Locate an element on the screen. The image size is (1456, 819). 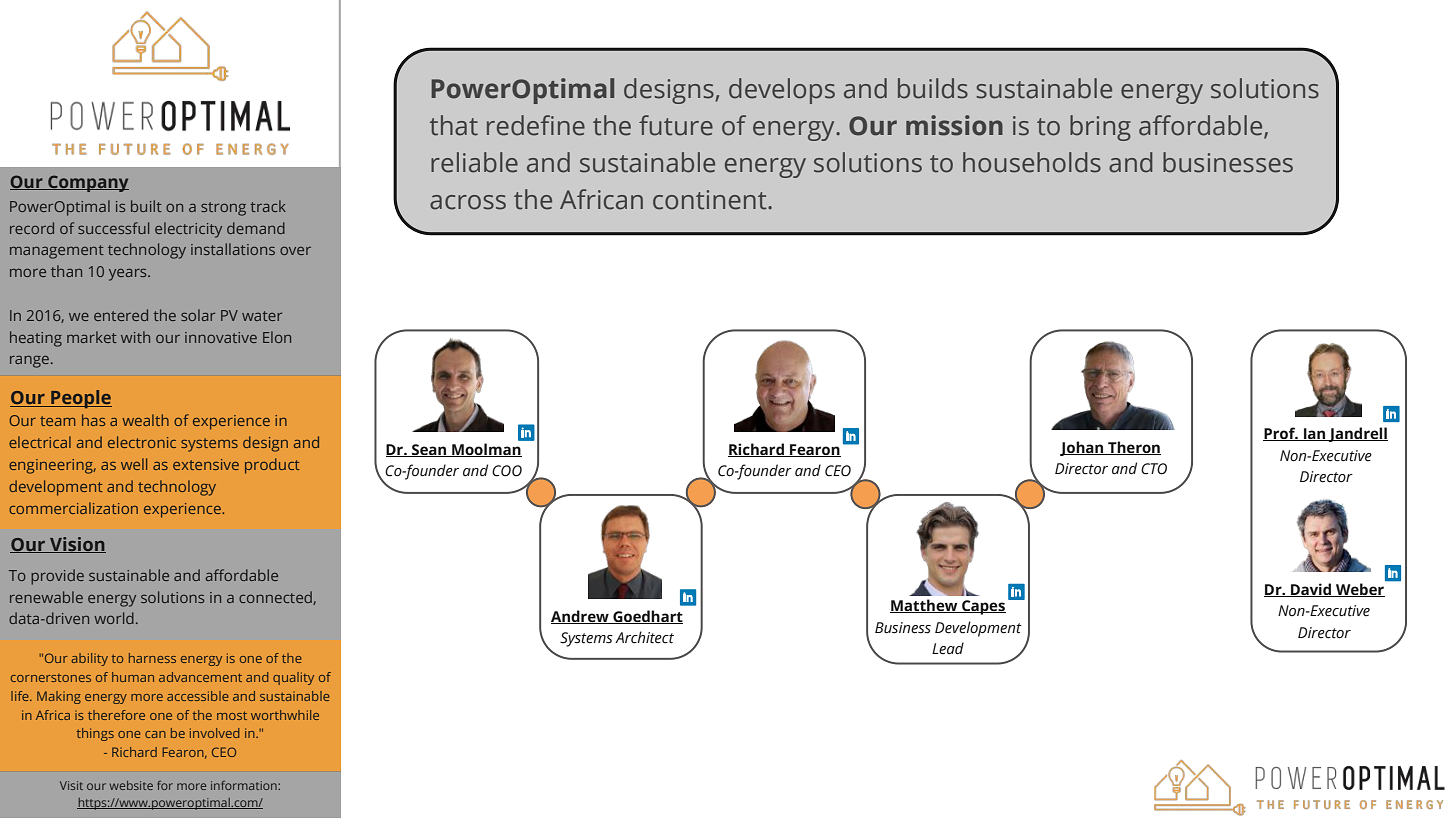
world is located at coordinates (114, 618).
